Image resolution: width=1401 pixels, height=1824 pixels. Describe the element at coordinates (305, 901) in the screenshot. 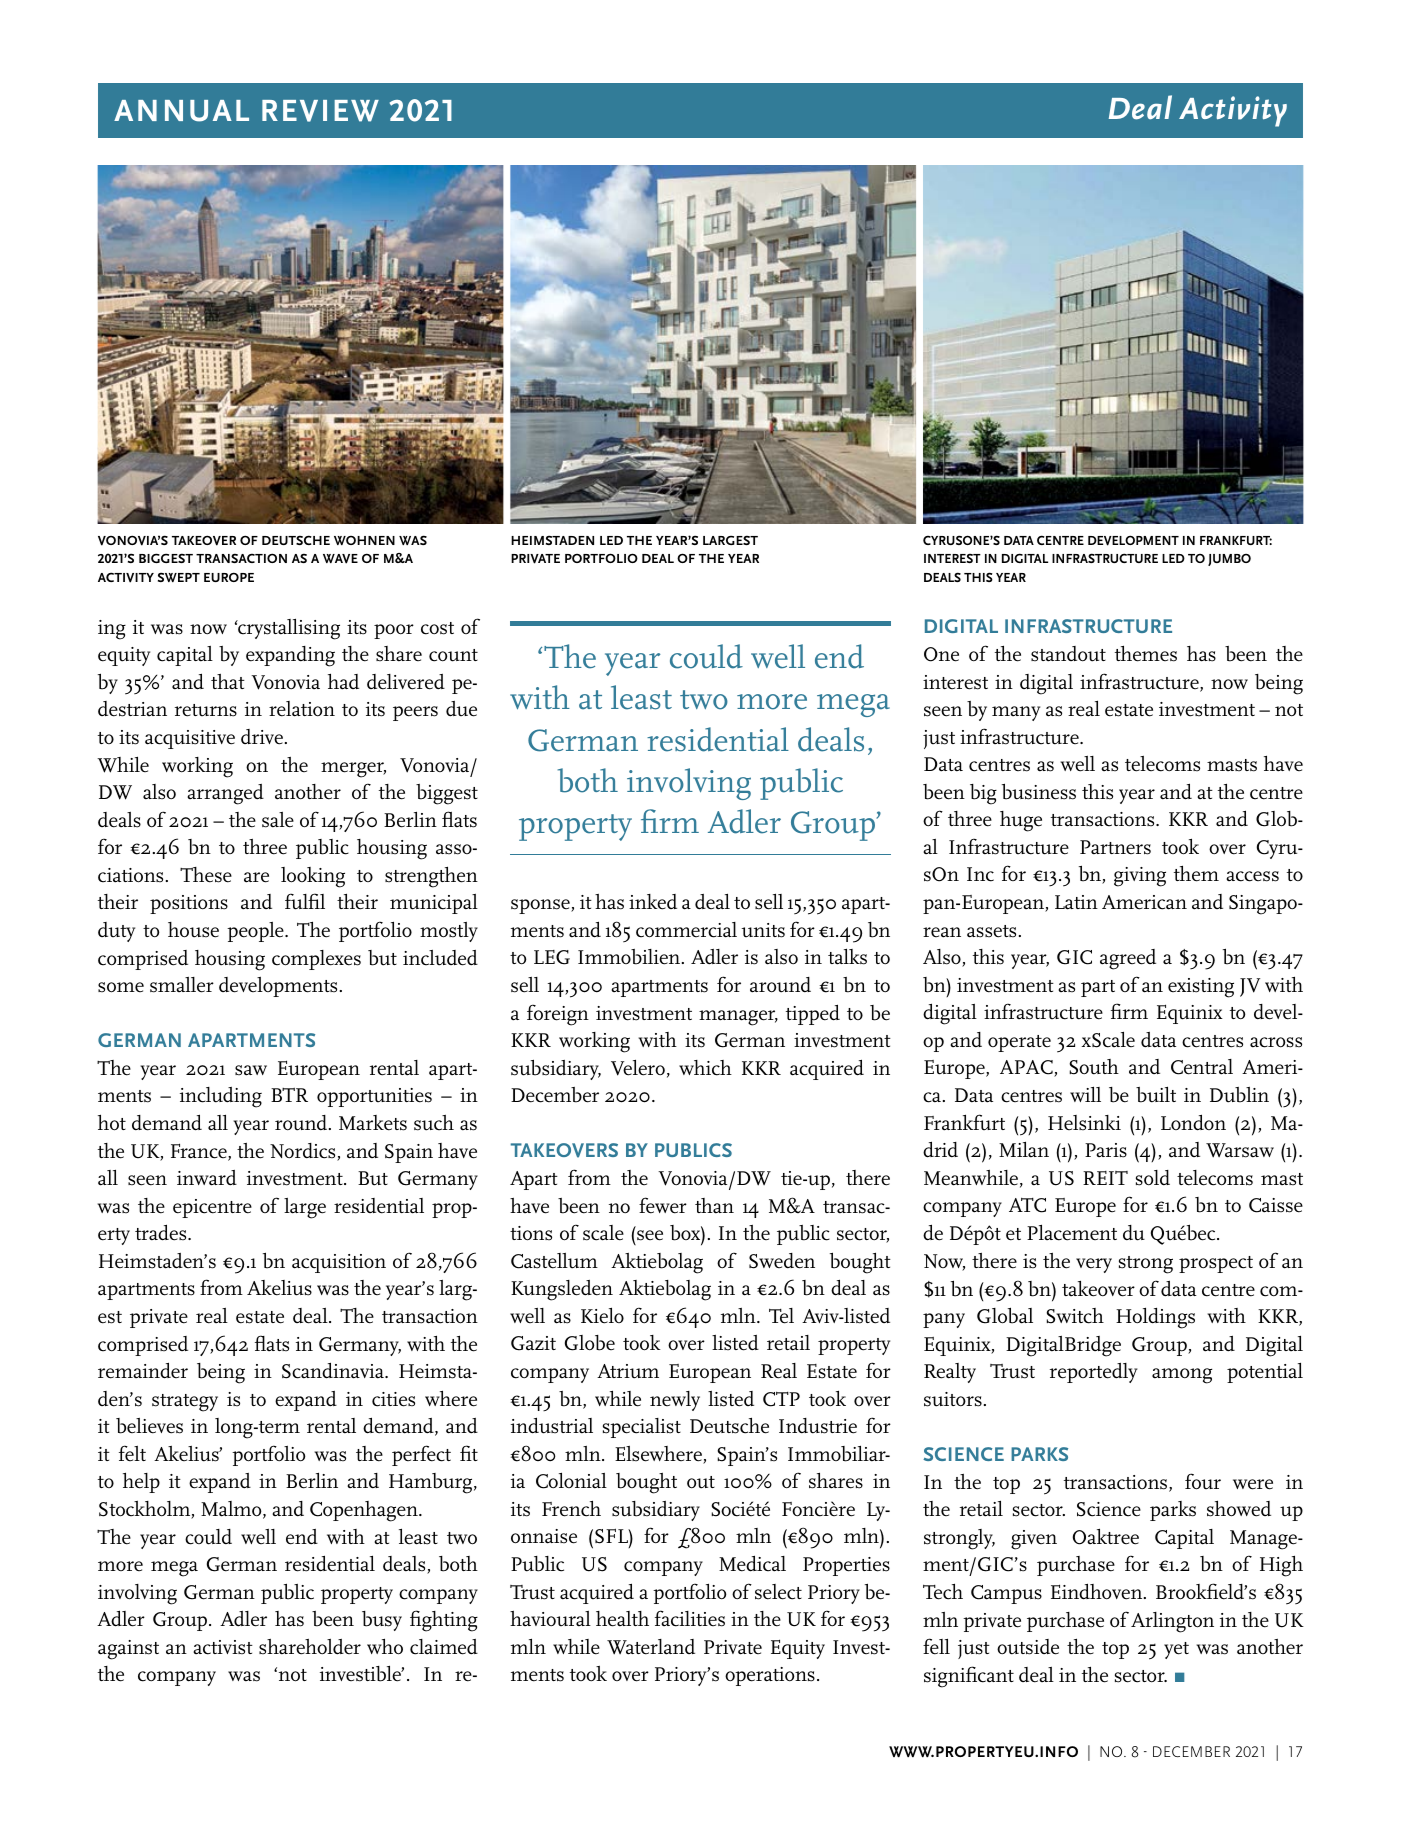

I see `fulfil` at that location.
